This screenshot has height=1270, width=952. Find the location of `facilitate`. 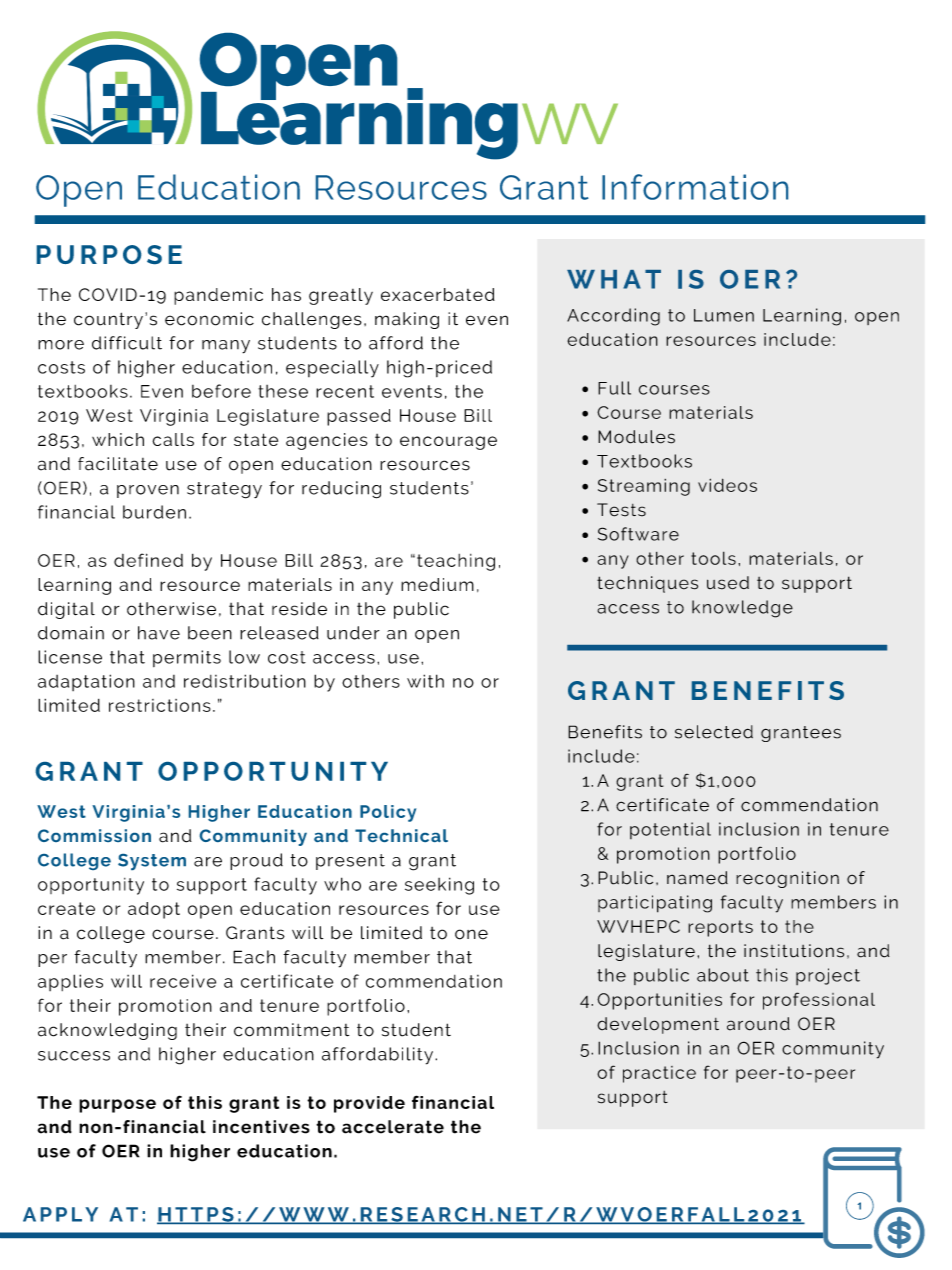

facilitate is located at coordinates (118, 464).
